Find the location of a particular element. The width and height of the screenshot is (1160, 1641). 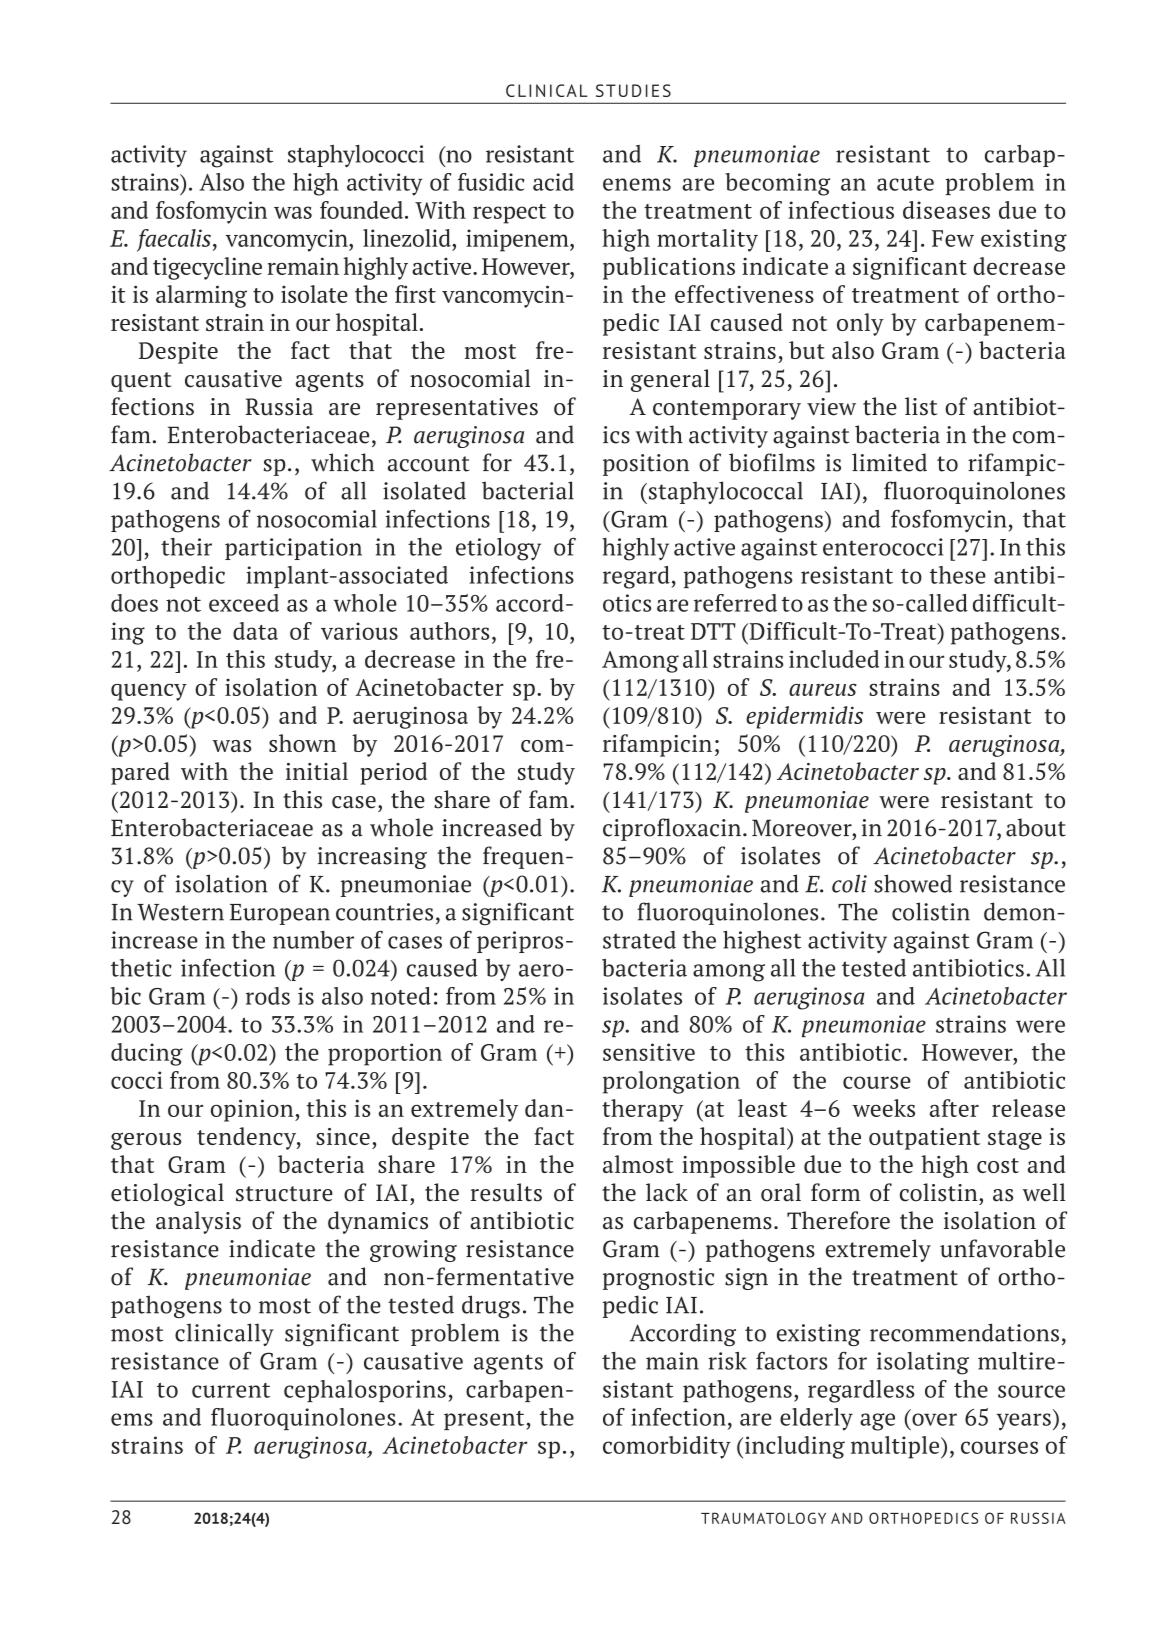

ciprofloxacin is located at coordinates (672, 829).
